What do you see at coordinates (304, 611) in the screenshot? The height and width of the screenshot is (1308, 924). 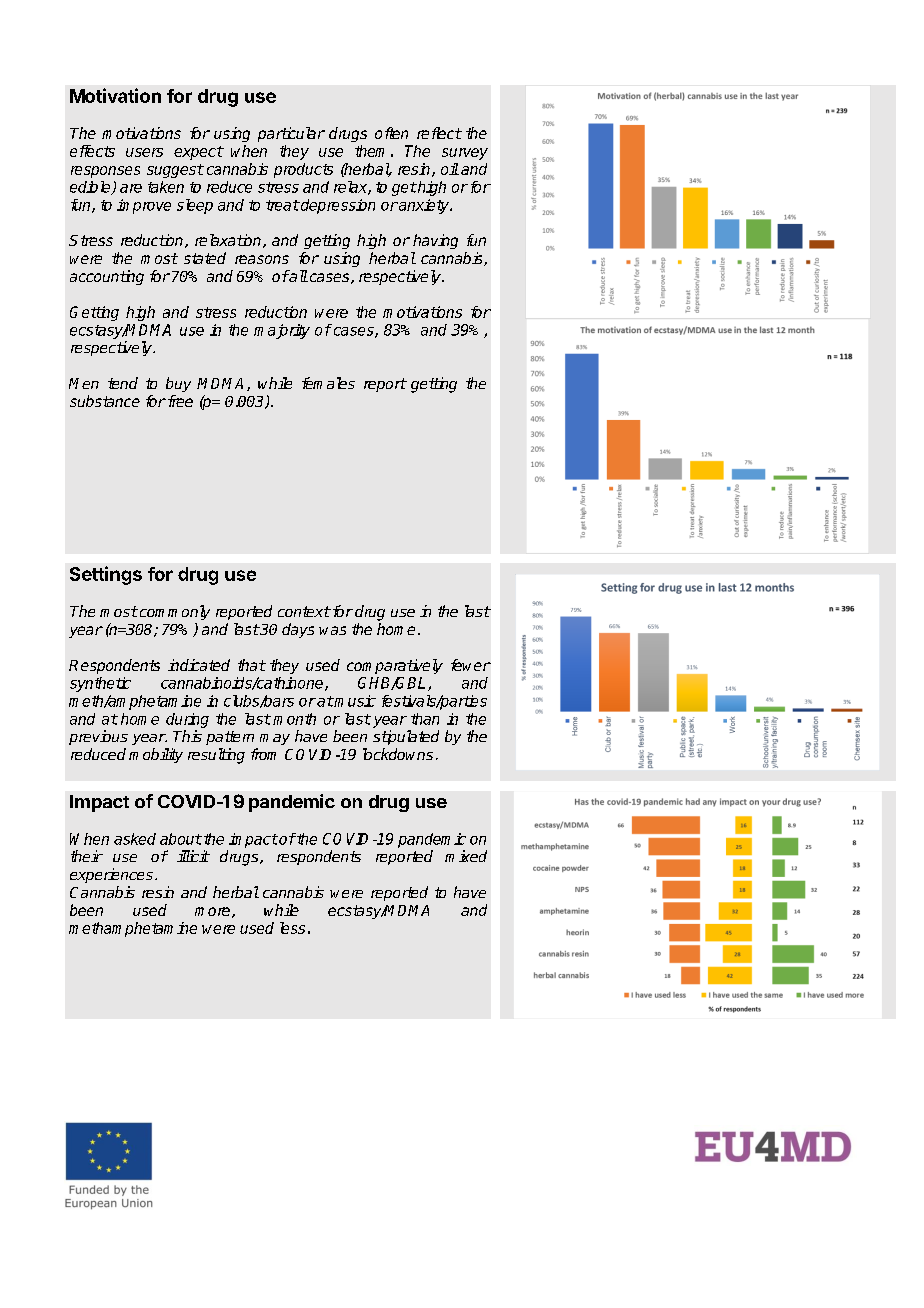 I see `context` at bounding box center [304, 611].
